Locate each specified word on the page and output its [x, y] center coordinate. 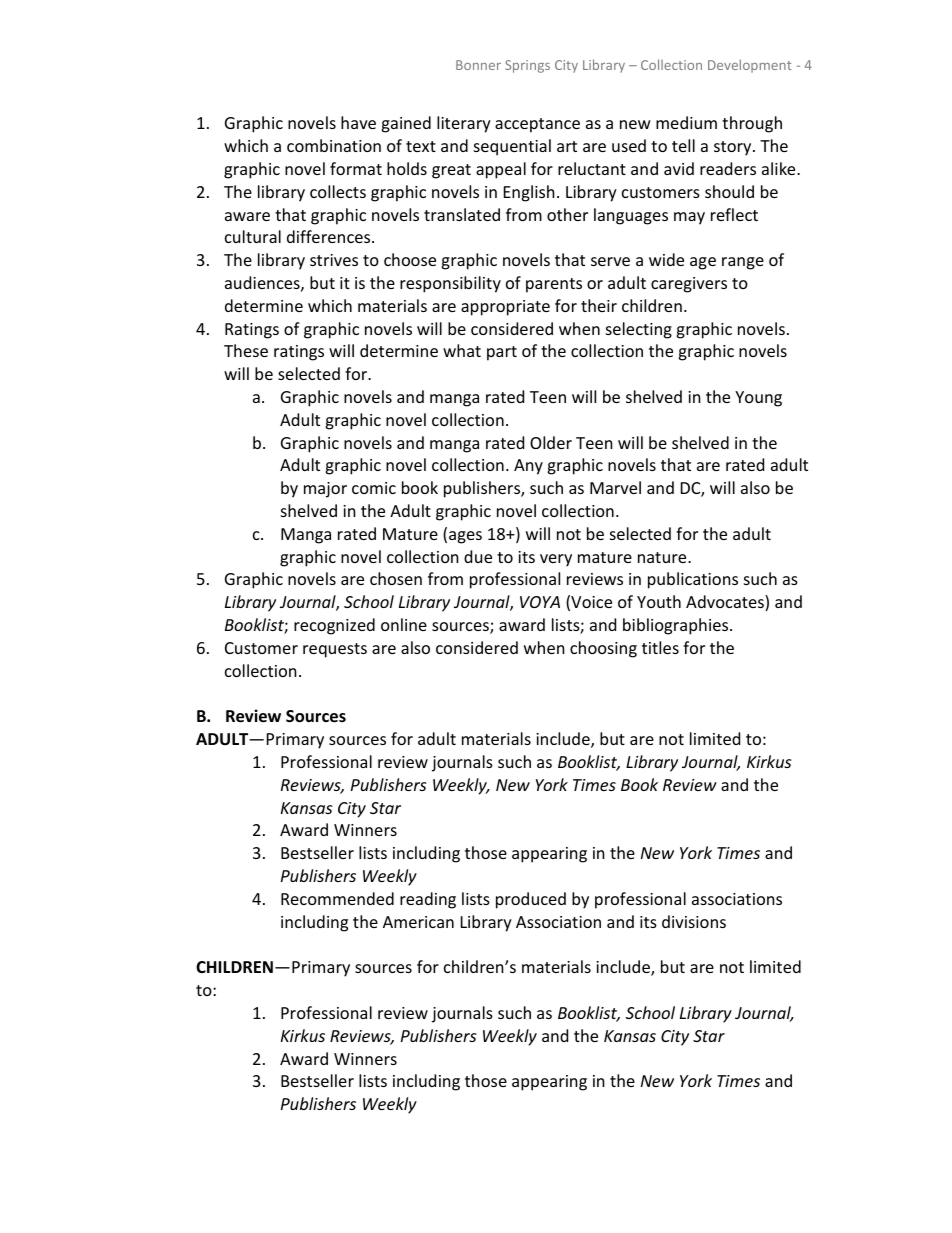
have [358, 122]
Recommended [337, 898]
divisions [694, 921]
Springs [527, 66]
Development [750, 66]
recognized [334, 626]
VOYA [540, 602]
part [502, 353]
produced [531, 900]
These [246, 350]
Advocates [726, 603]
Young [758, 399]
